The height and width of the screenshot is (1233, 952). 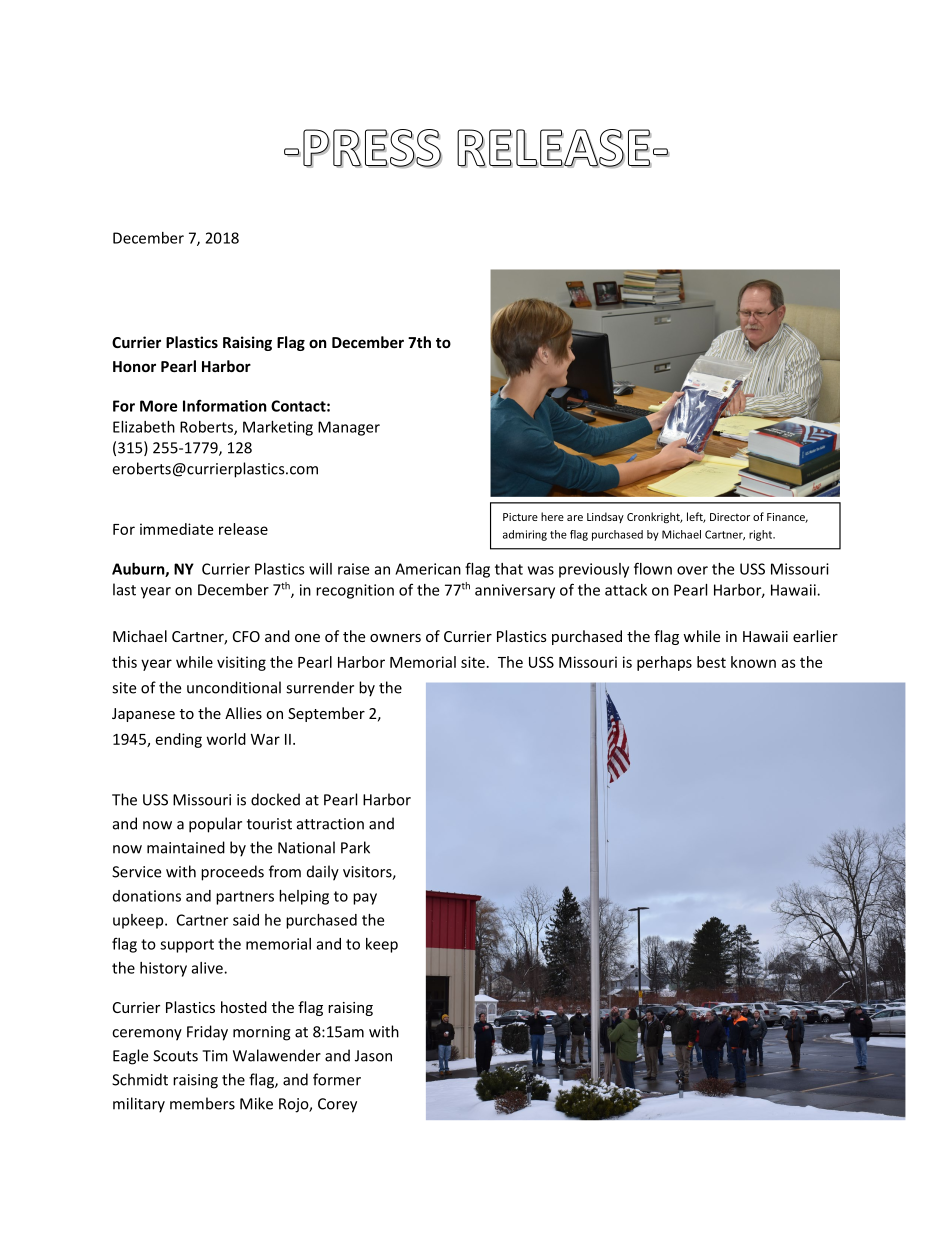 I want to click on Information, so click(x=225, y=406).
